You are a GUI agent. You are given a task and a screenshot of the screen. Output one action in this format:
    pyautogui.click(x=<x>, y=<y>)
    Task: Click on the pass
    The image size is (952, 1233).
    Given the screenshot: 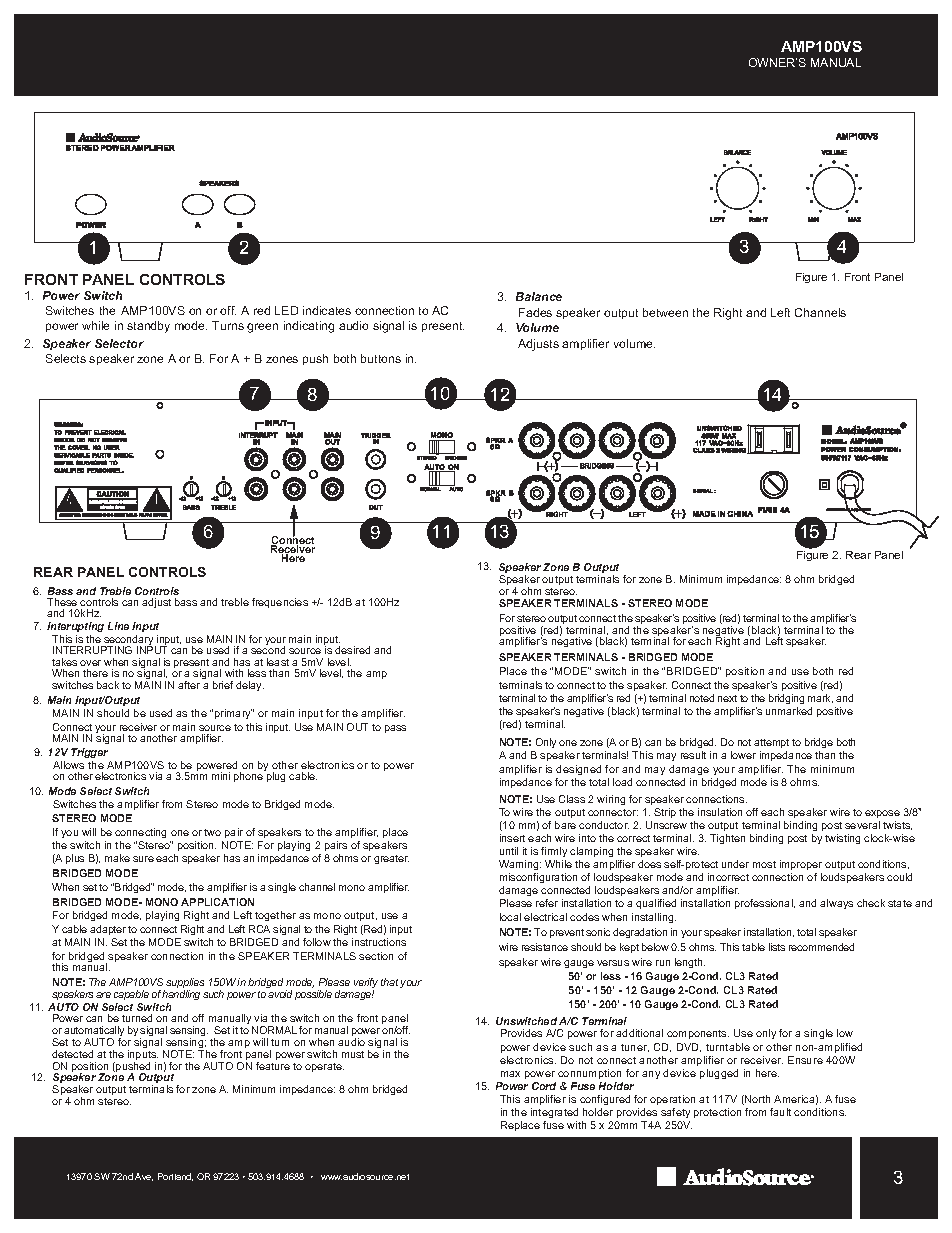 What is the action you would take?
    pyautogui.click(x=395, y=729)
